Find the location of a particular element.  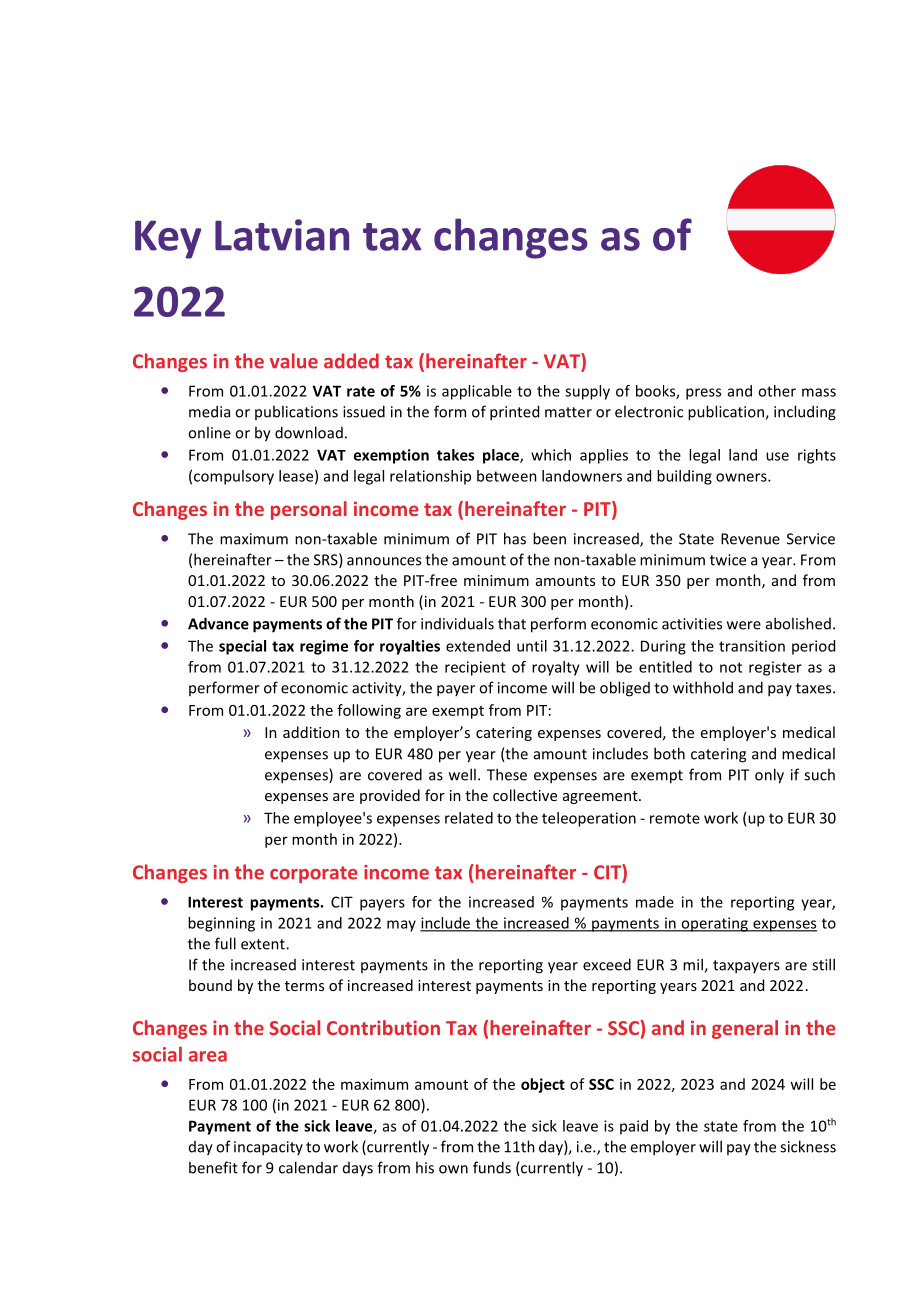

paid is located at coordinates (634, 1127).
